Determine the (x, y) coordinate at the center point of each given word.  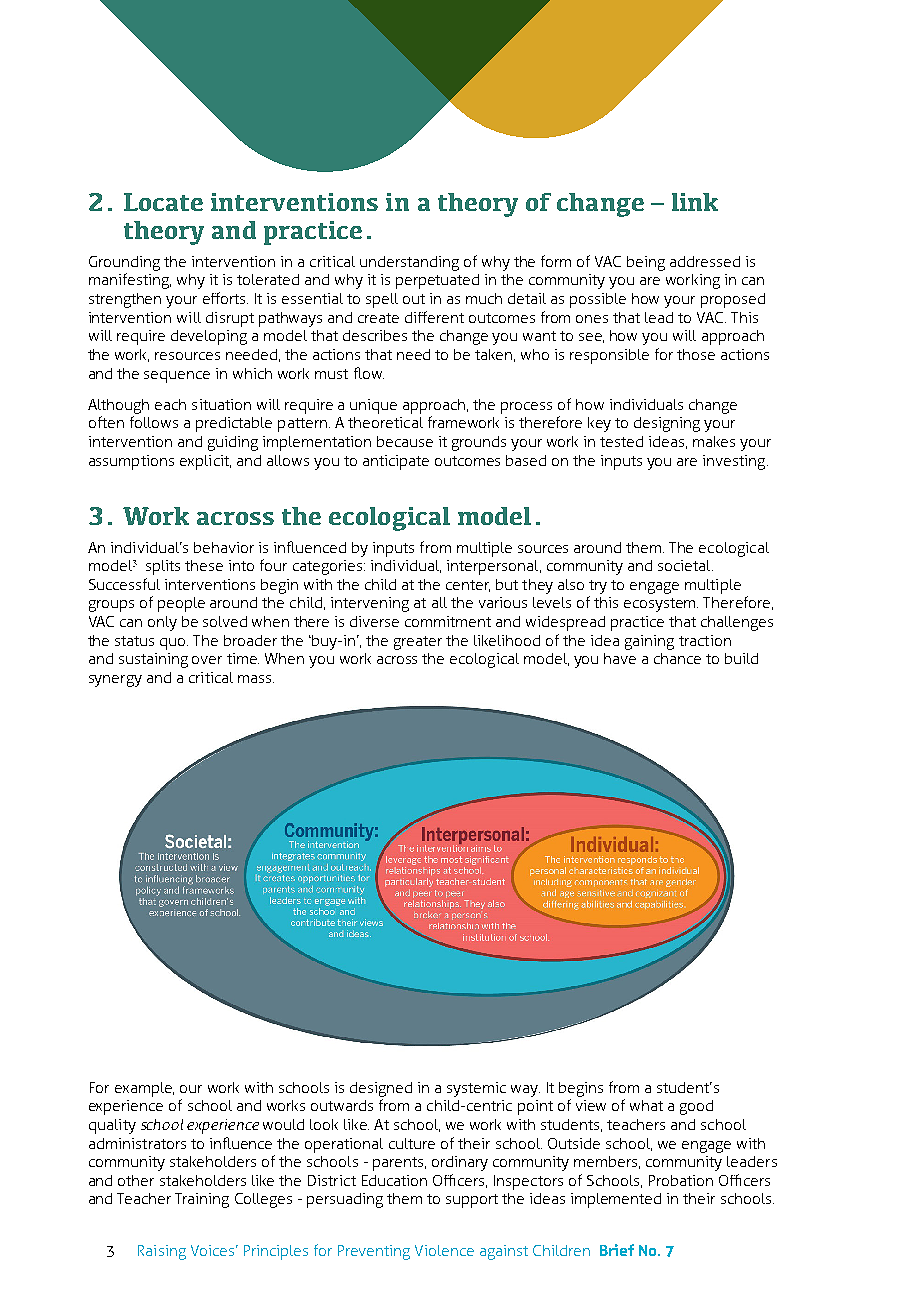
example (144, 1089)
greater (418, 643)
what (646, 1105)
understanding (409, 263)
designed (381, 1089)
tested (621, 441)
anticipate (396, 462)
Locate (163, 202)
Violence (444, 1250)
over (207, 660)
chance (677, 658)
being (646, 263)
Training (202, 1200)
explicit (205, 462)
